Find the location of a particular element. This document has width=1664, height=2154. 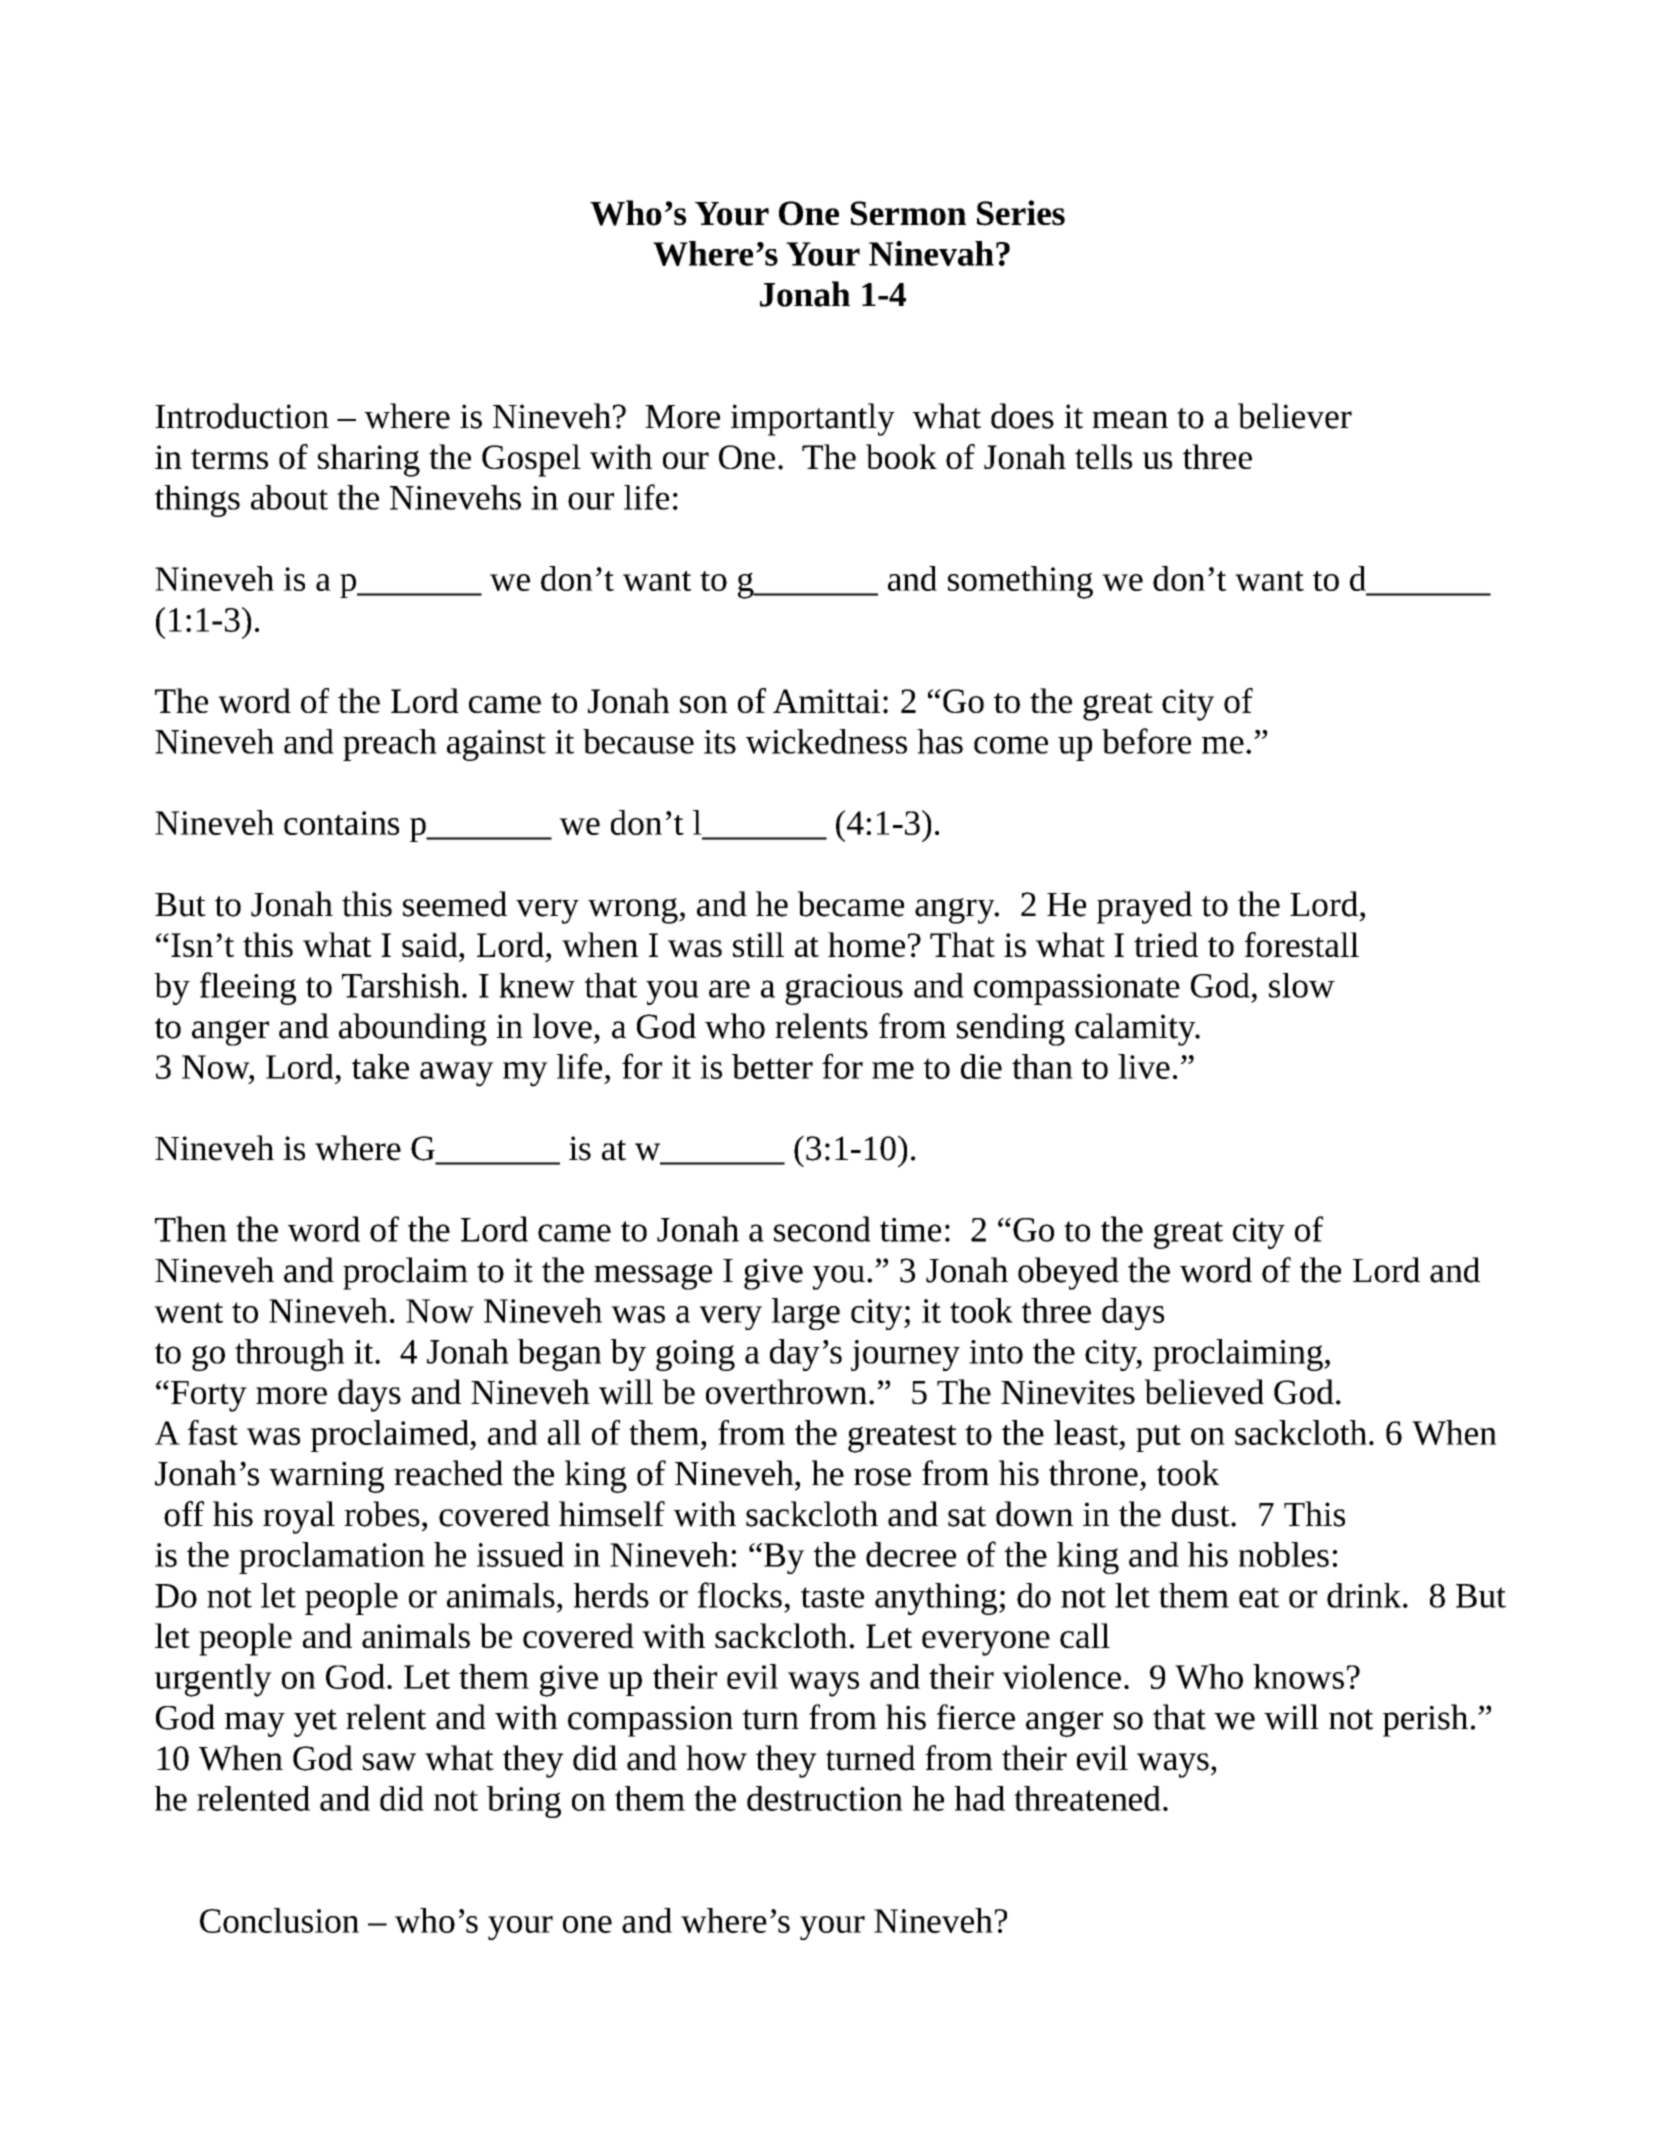

Conclusion is located at coordinates (279, 1920).
